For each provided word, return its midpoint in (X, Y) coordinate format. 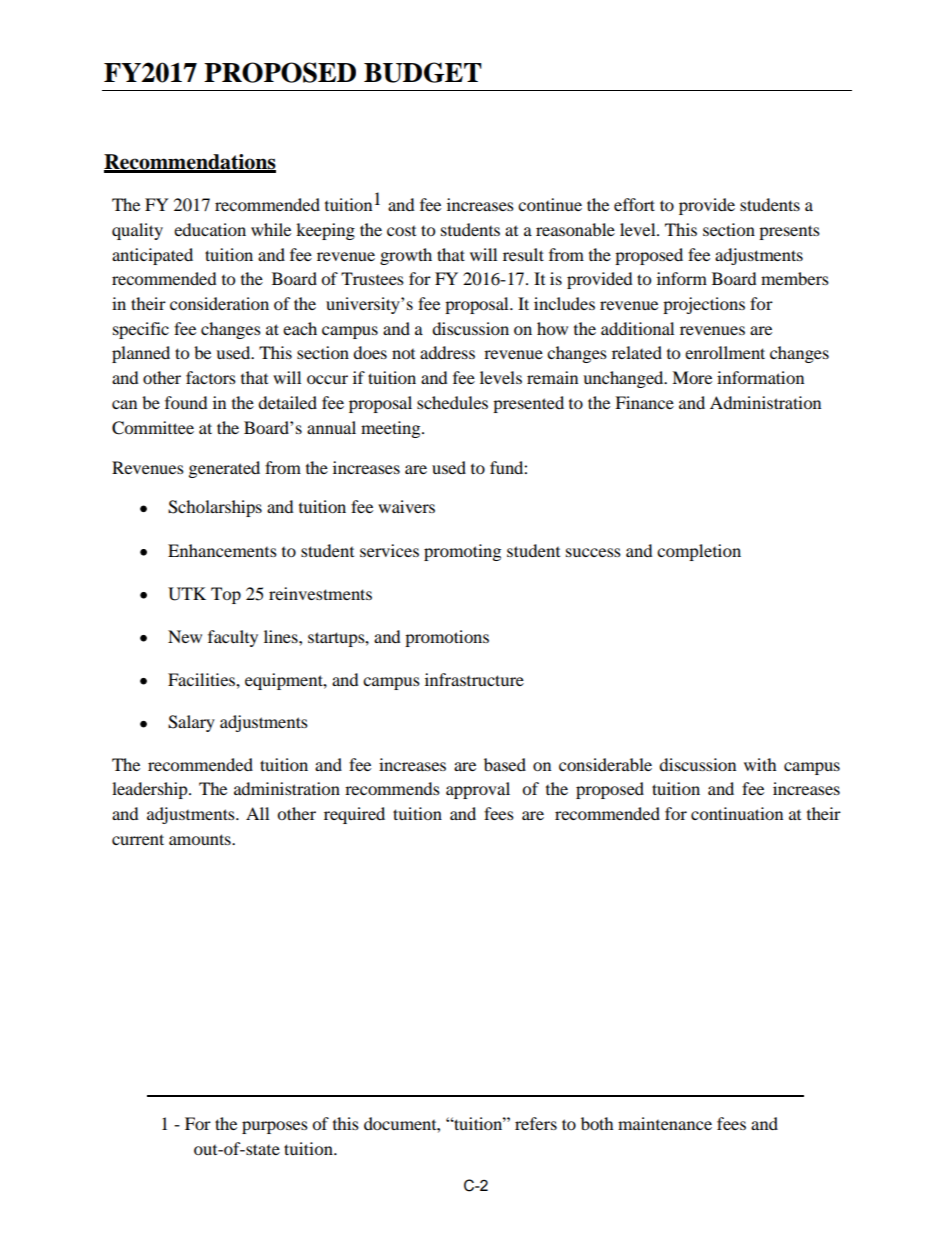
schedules (452, 402)
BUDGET (423, 72)
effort (634, 204)
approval (478, 790)
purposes (275, 1127)
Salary (191, 723)
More (692, 377)
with (760, 764)
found (186, 402)
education (210, 229)
